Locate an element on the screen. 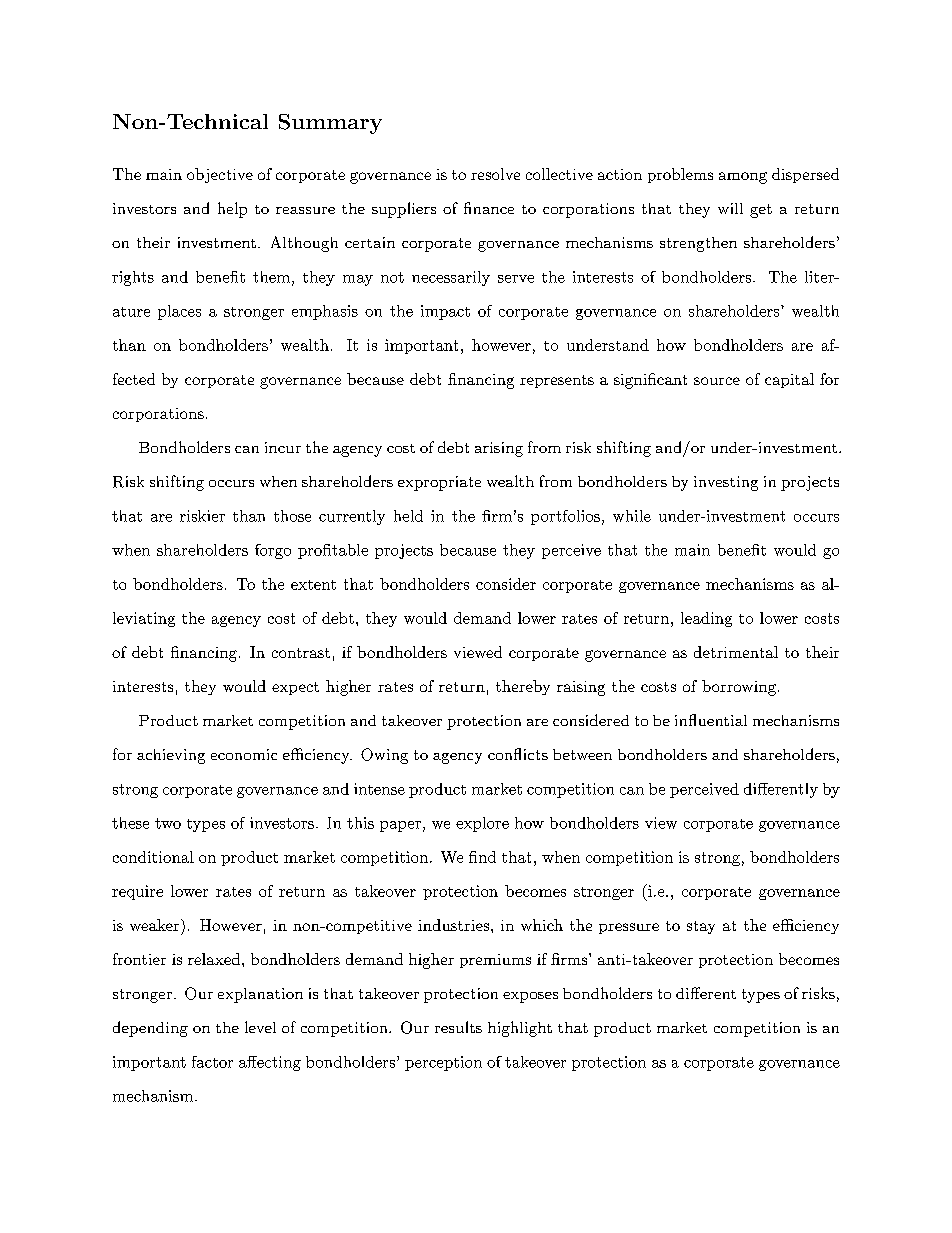  factor is located at coordinates (212, 1062).
